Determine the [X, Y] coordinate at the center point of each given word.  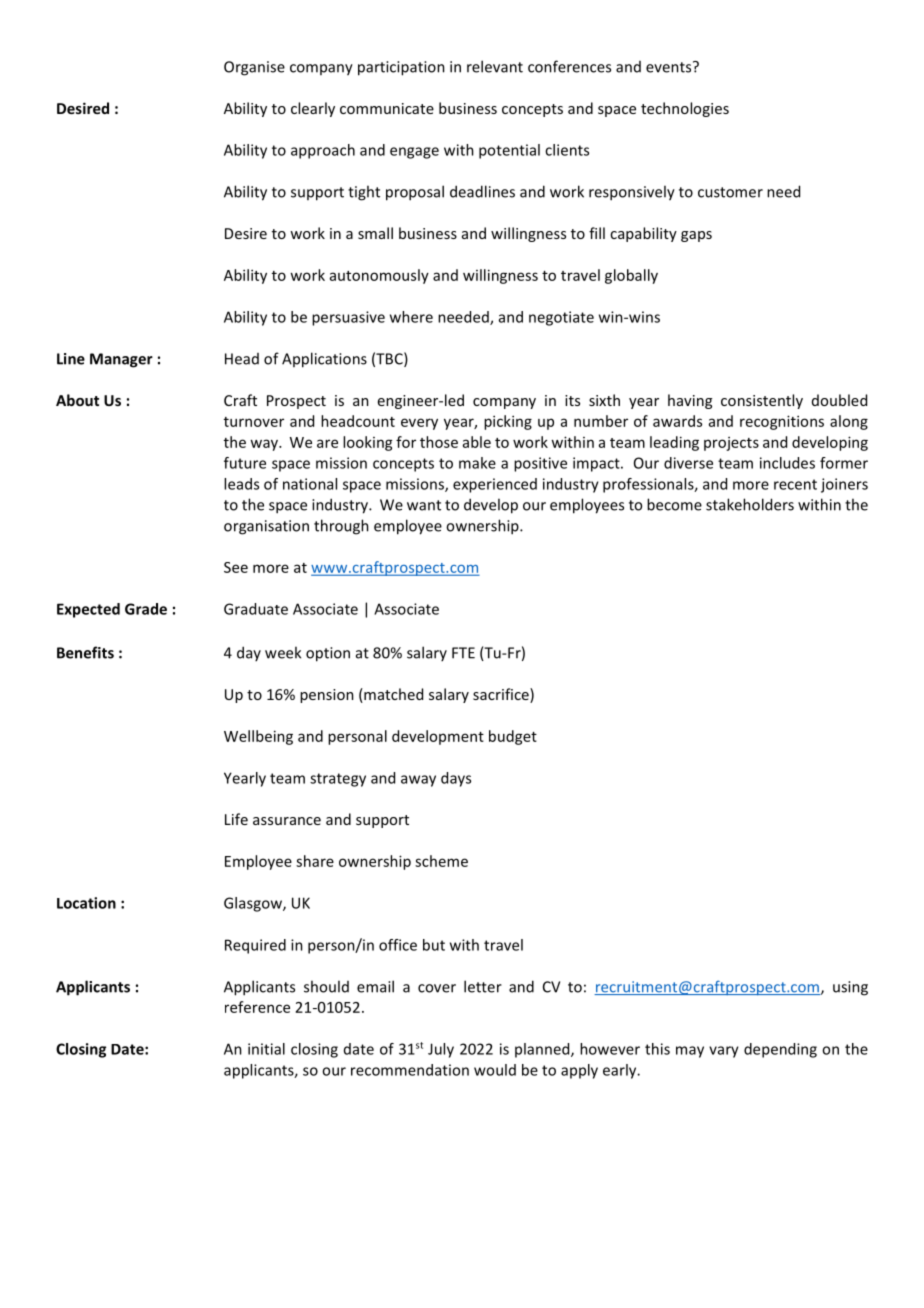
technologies [685, 109]
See [236, 567]
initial [266, 1049]
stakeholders [750, 504]
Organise [254, 68]
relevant [495, 66]
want [424, 505]
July [441, 1050]
